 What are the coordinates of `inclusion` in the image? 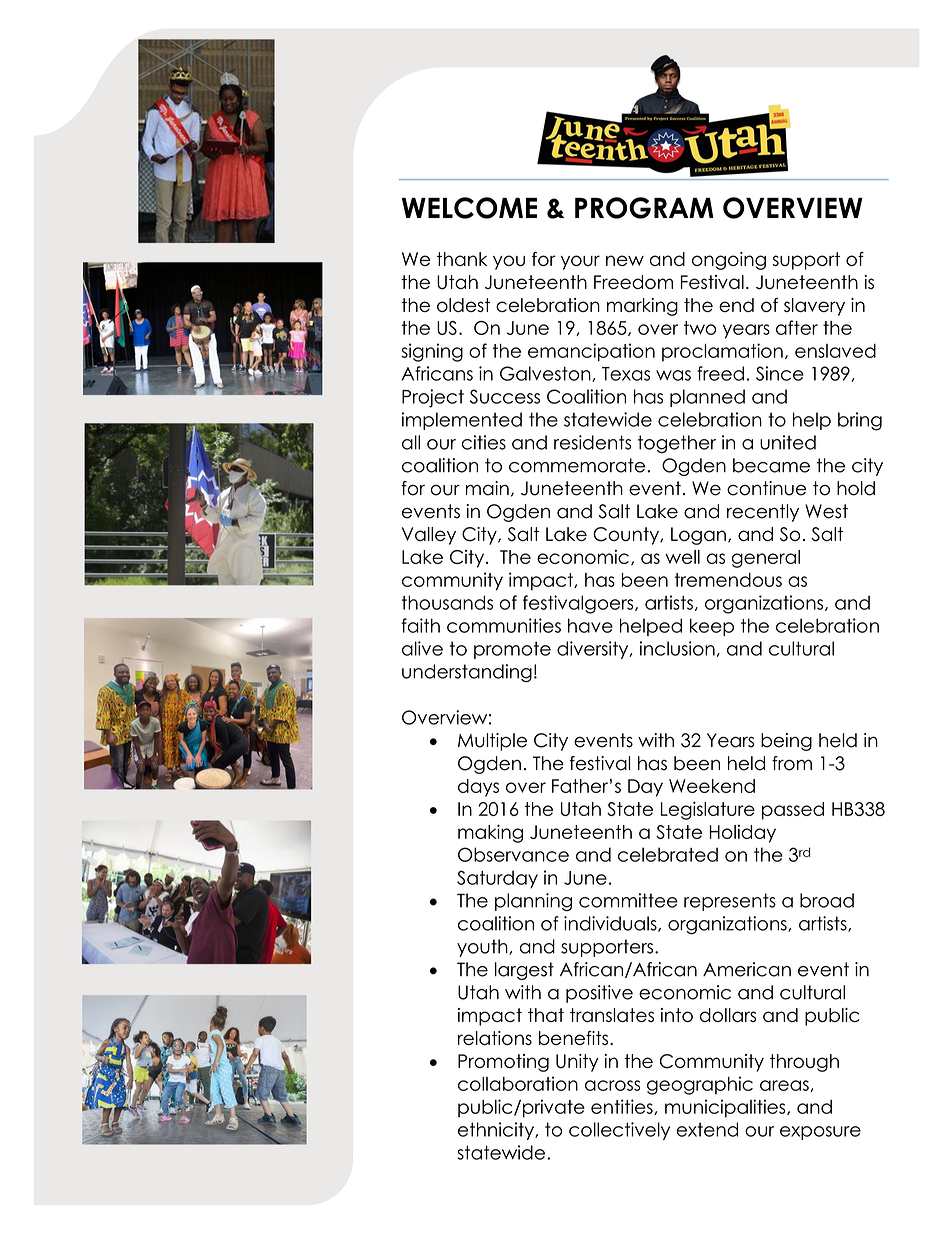 It's located at (677, 648).
